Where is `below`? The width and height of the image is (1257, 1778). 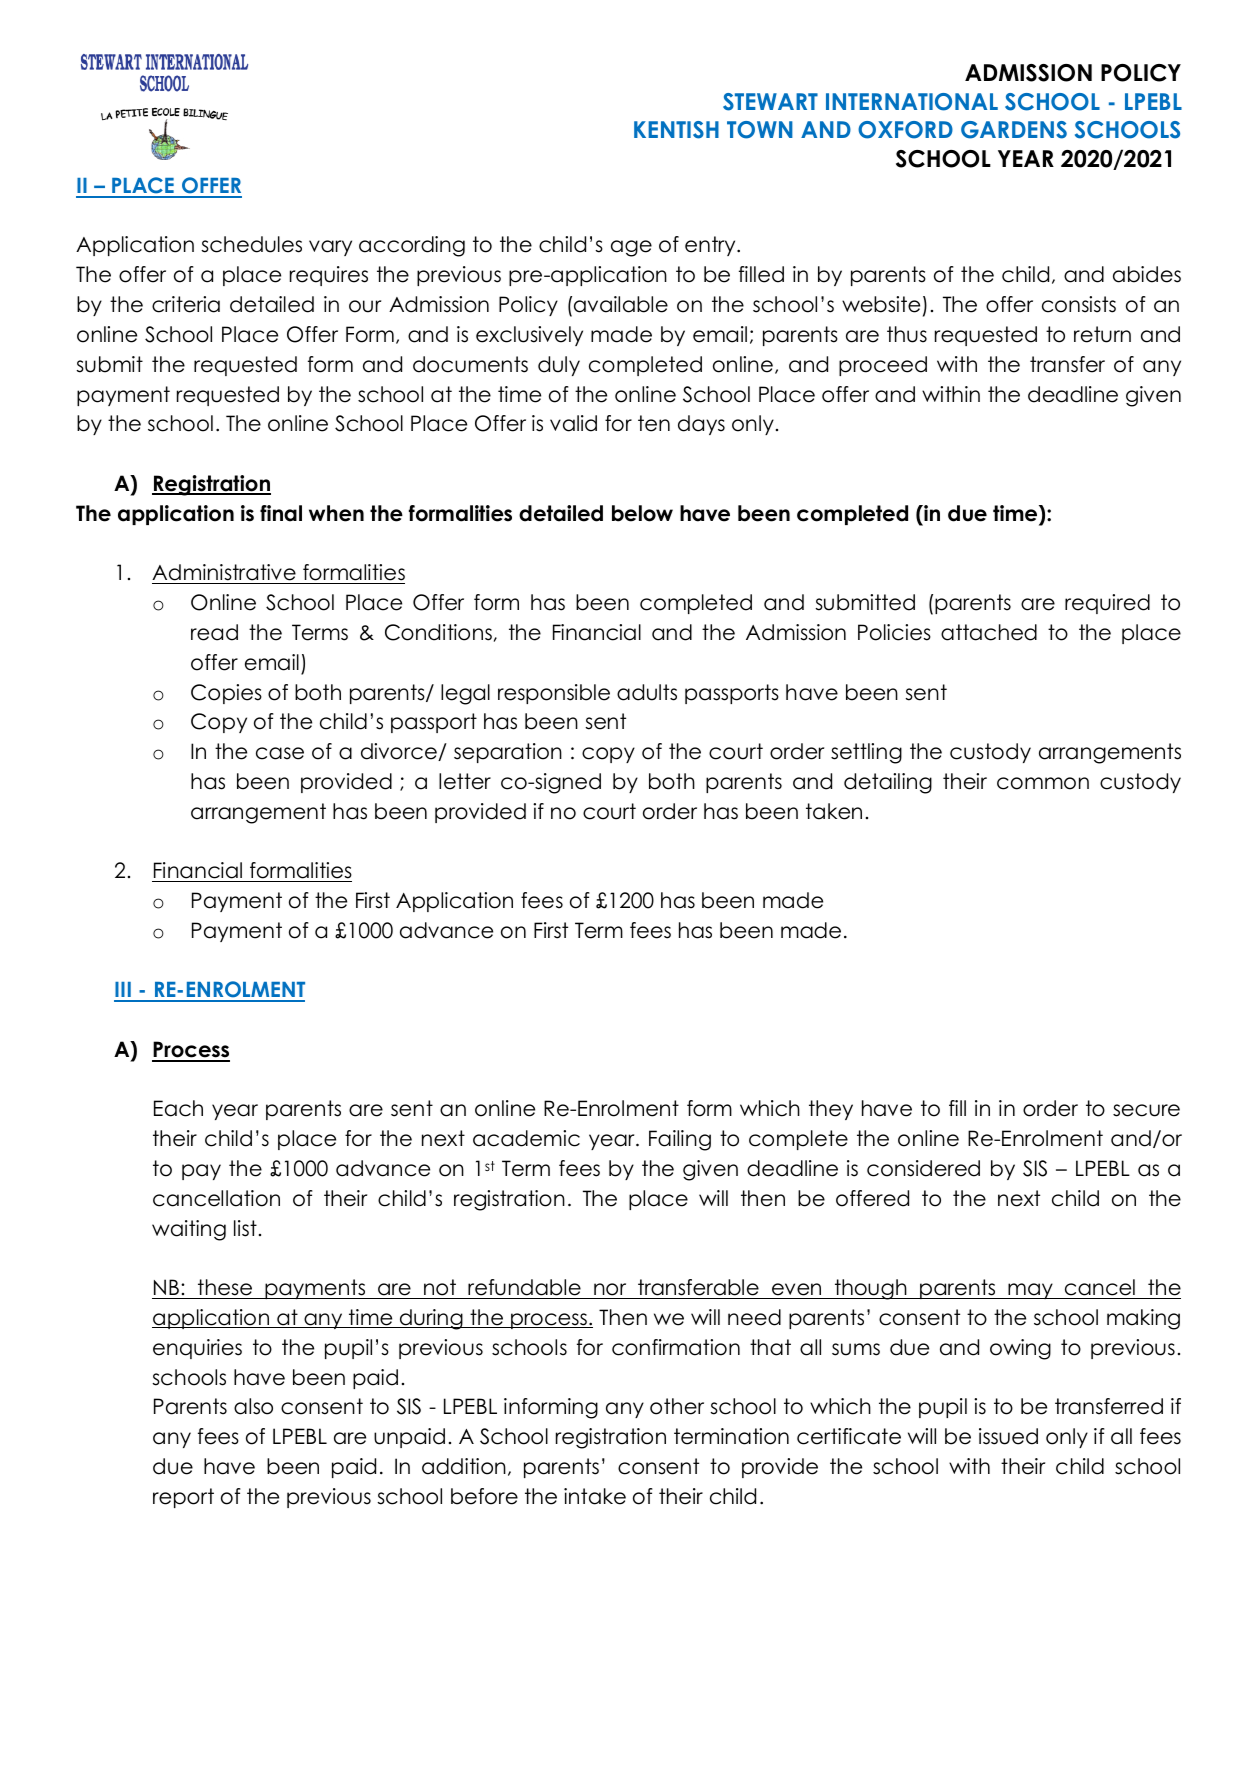 below is located at coordinates (642, 513).
